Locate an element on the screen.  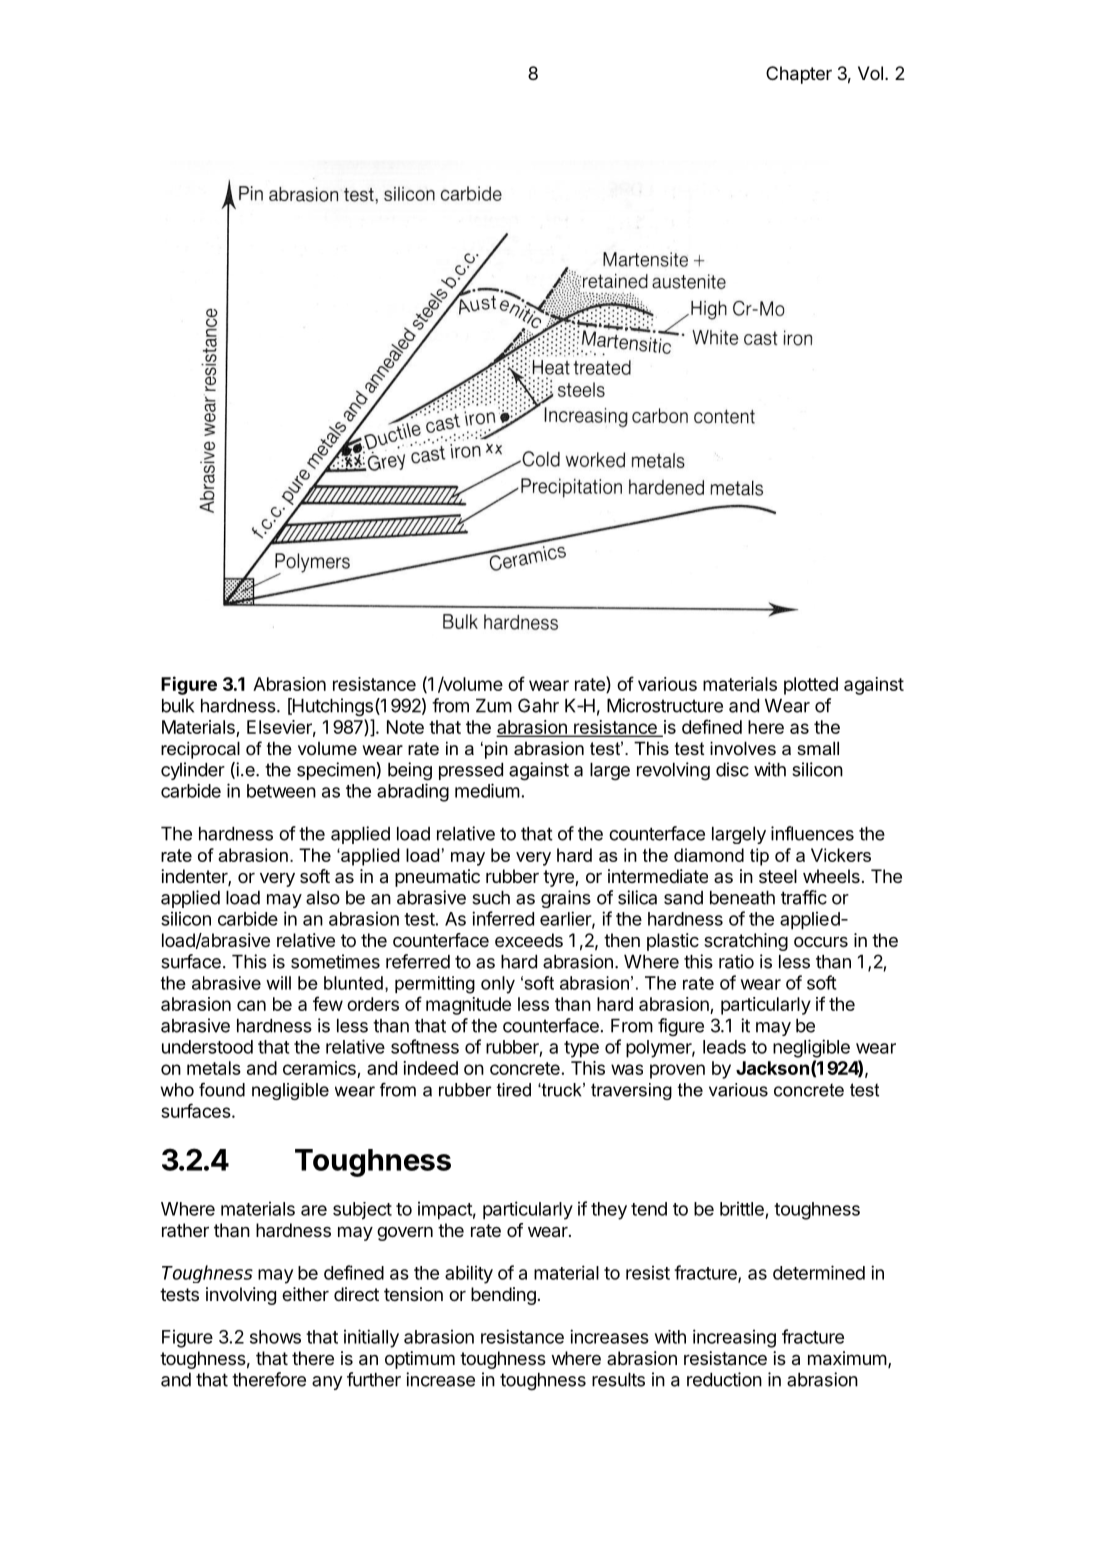
Zum is located at coordinates (494, 706).
